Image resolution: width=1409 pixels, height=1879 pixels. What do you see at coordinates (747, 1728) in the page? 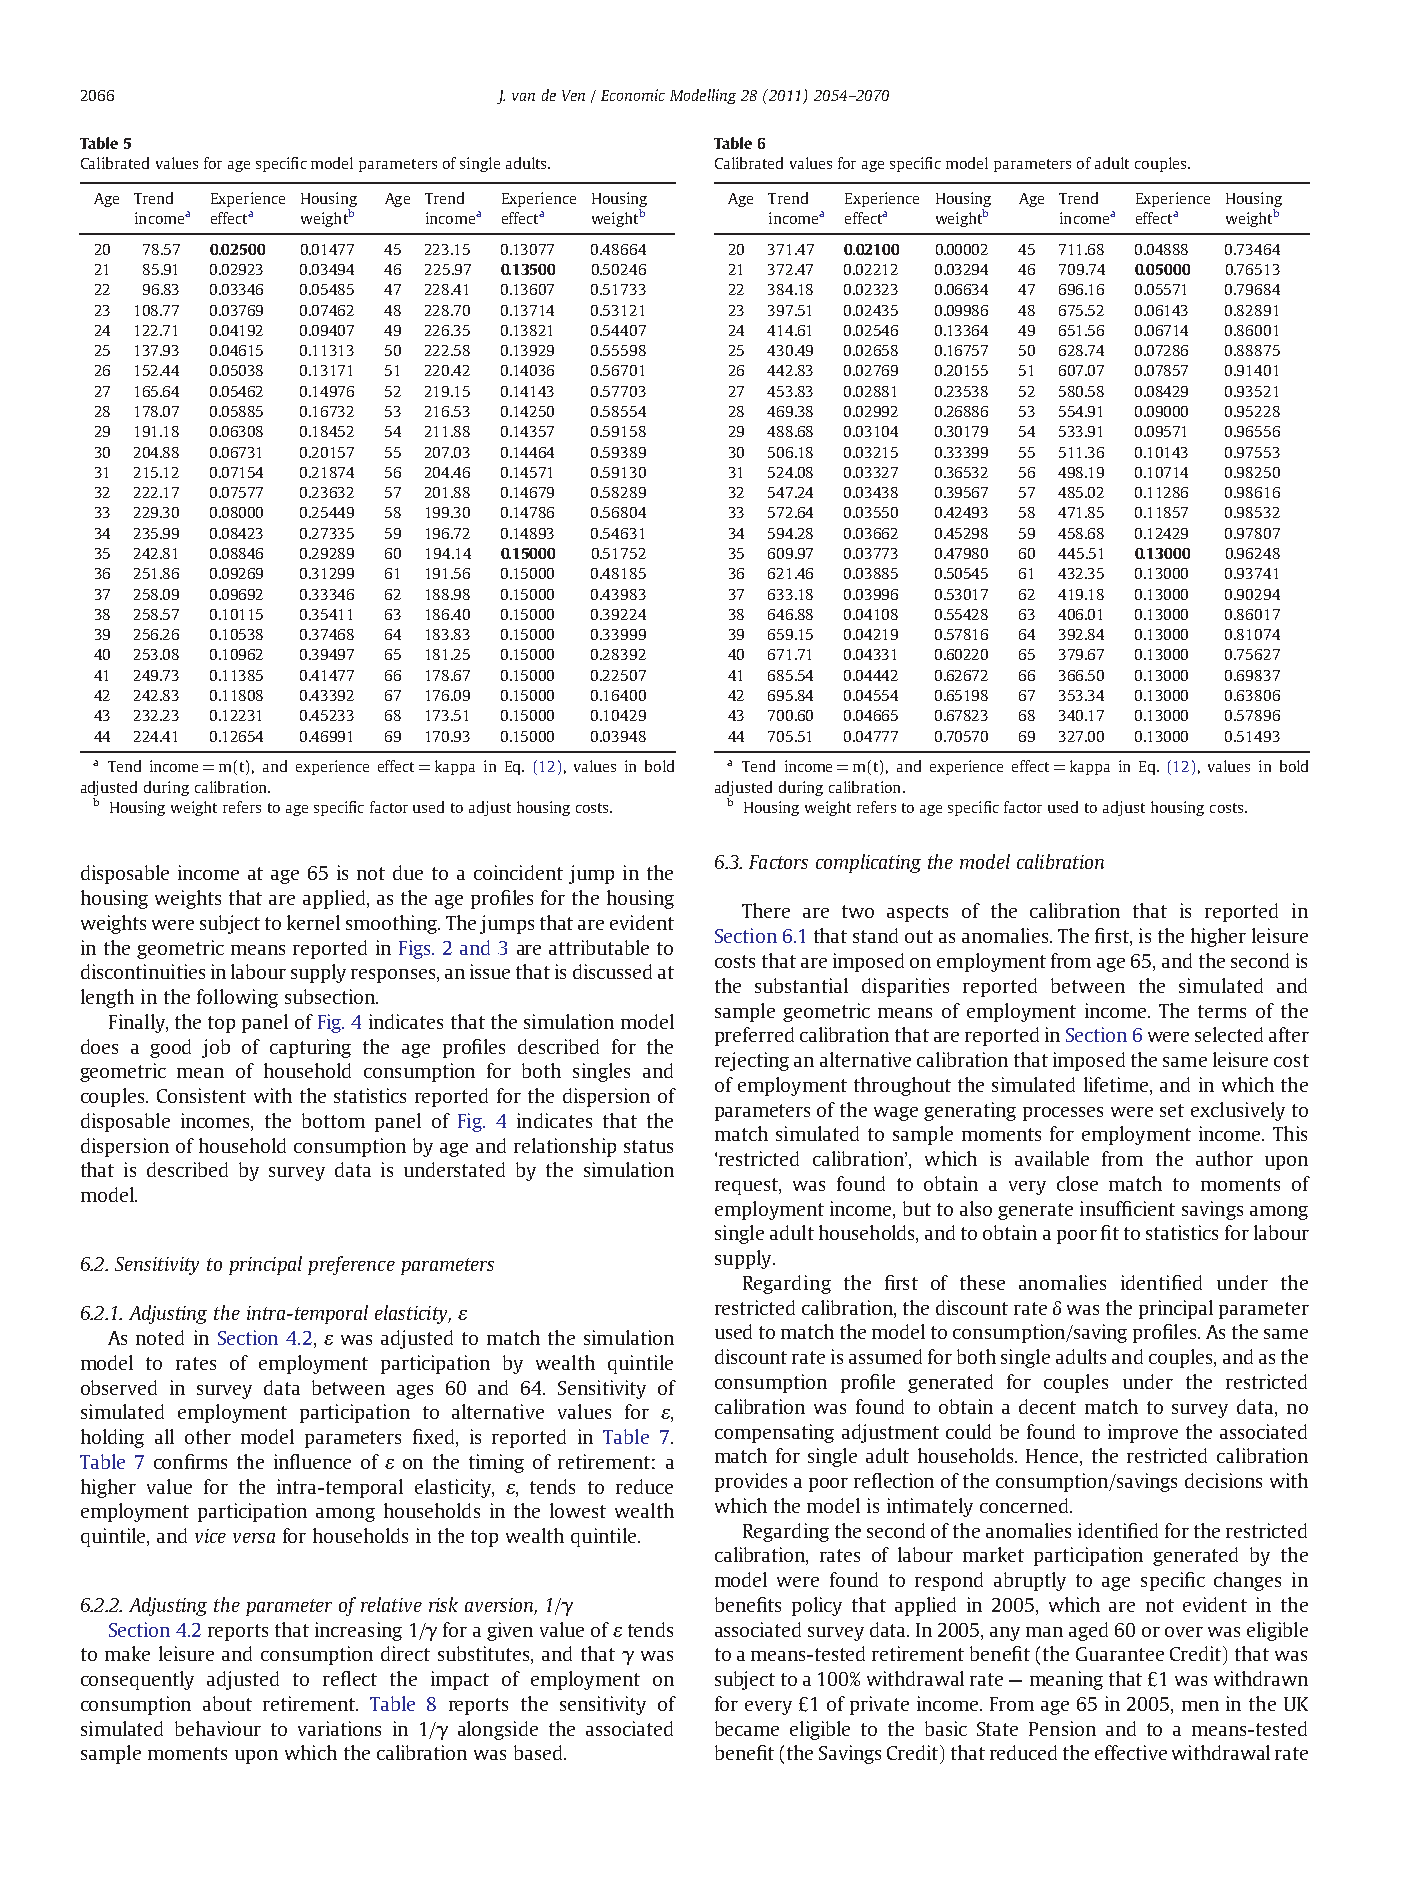
I see `became` at bounding box center [747, 1728].
